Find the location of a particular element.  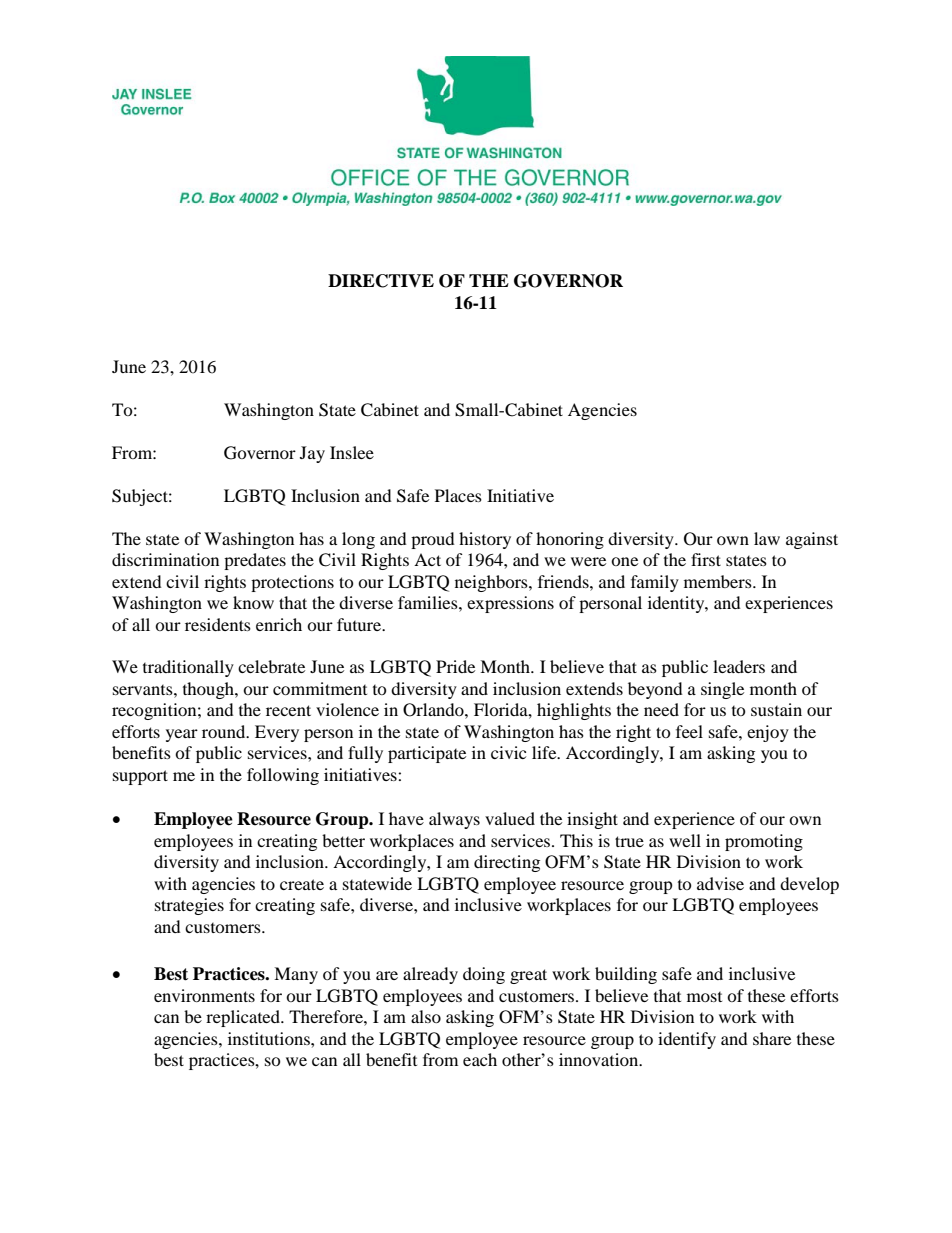

share is located at coordinates (772, 1038).
